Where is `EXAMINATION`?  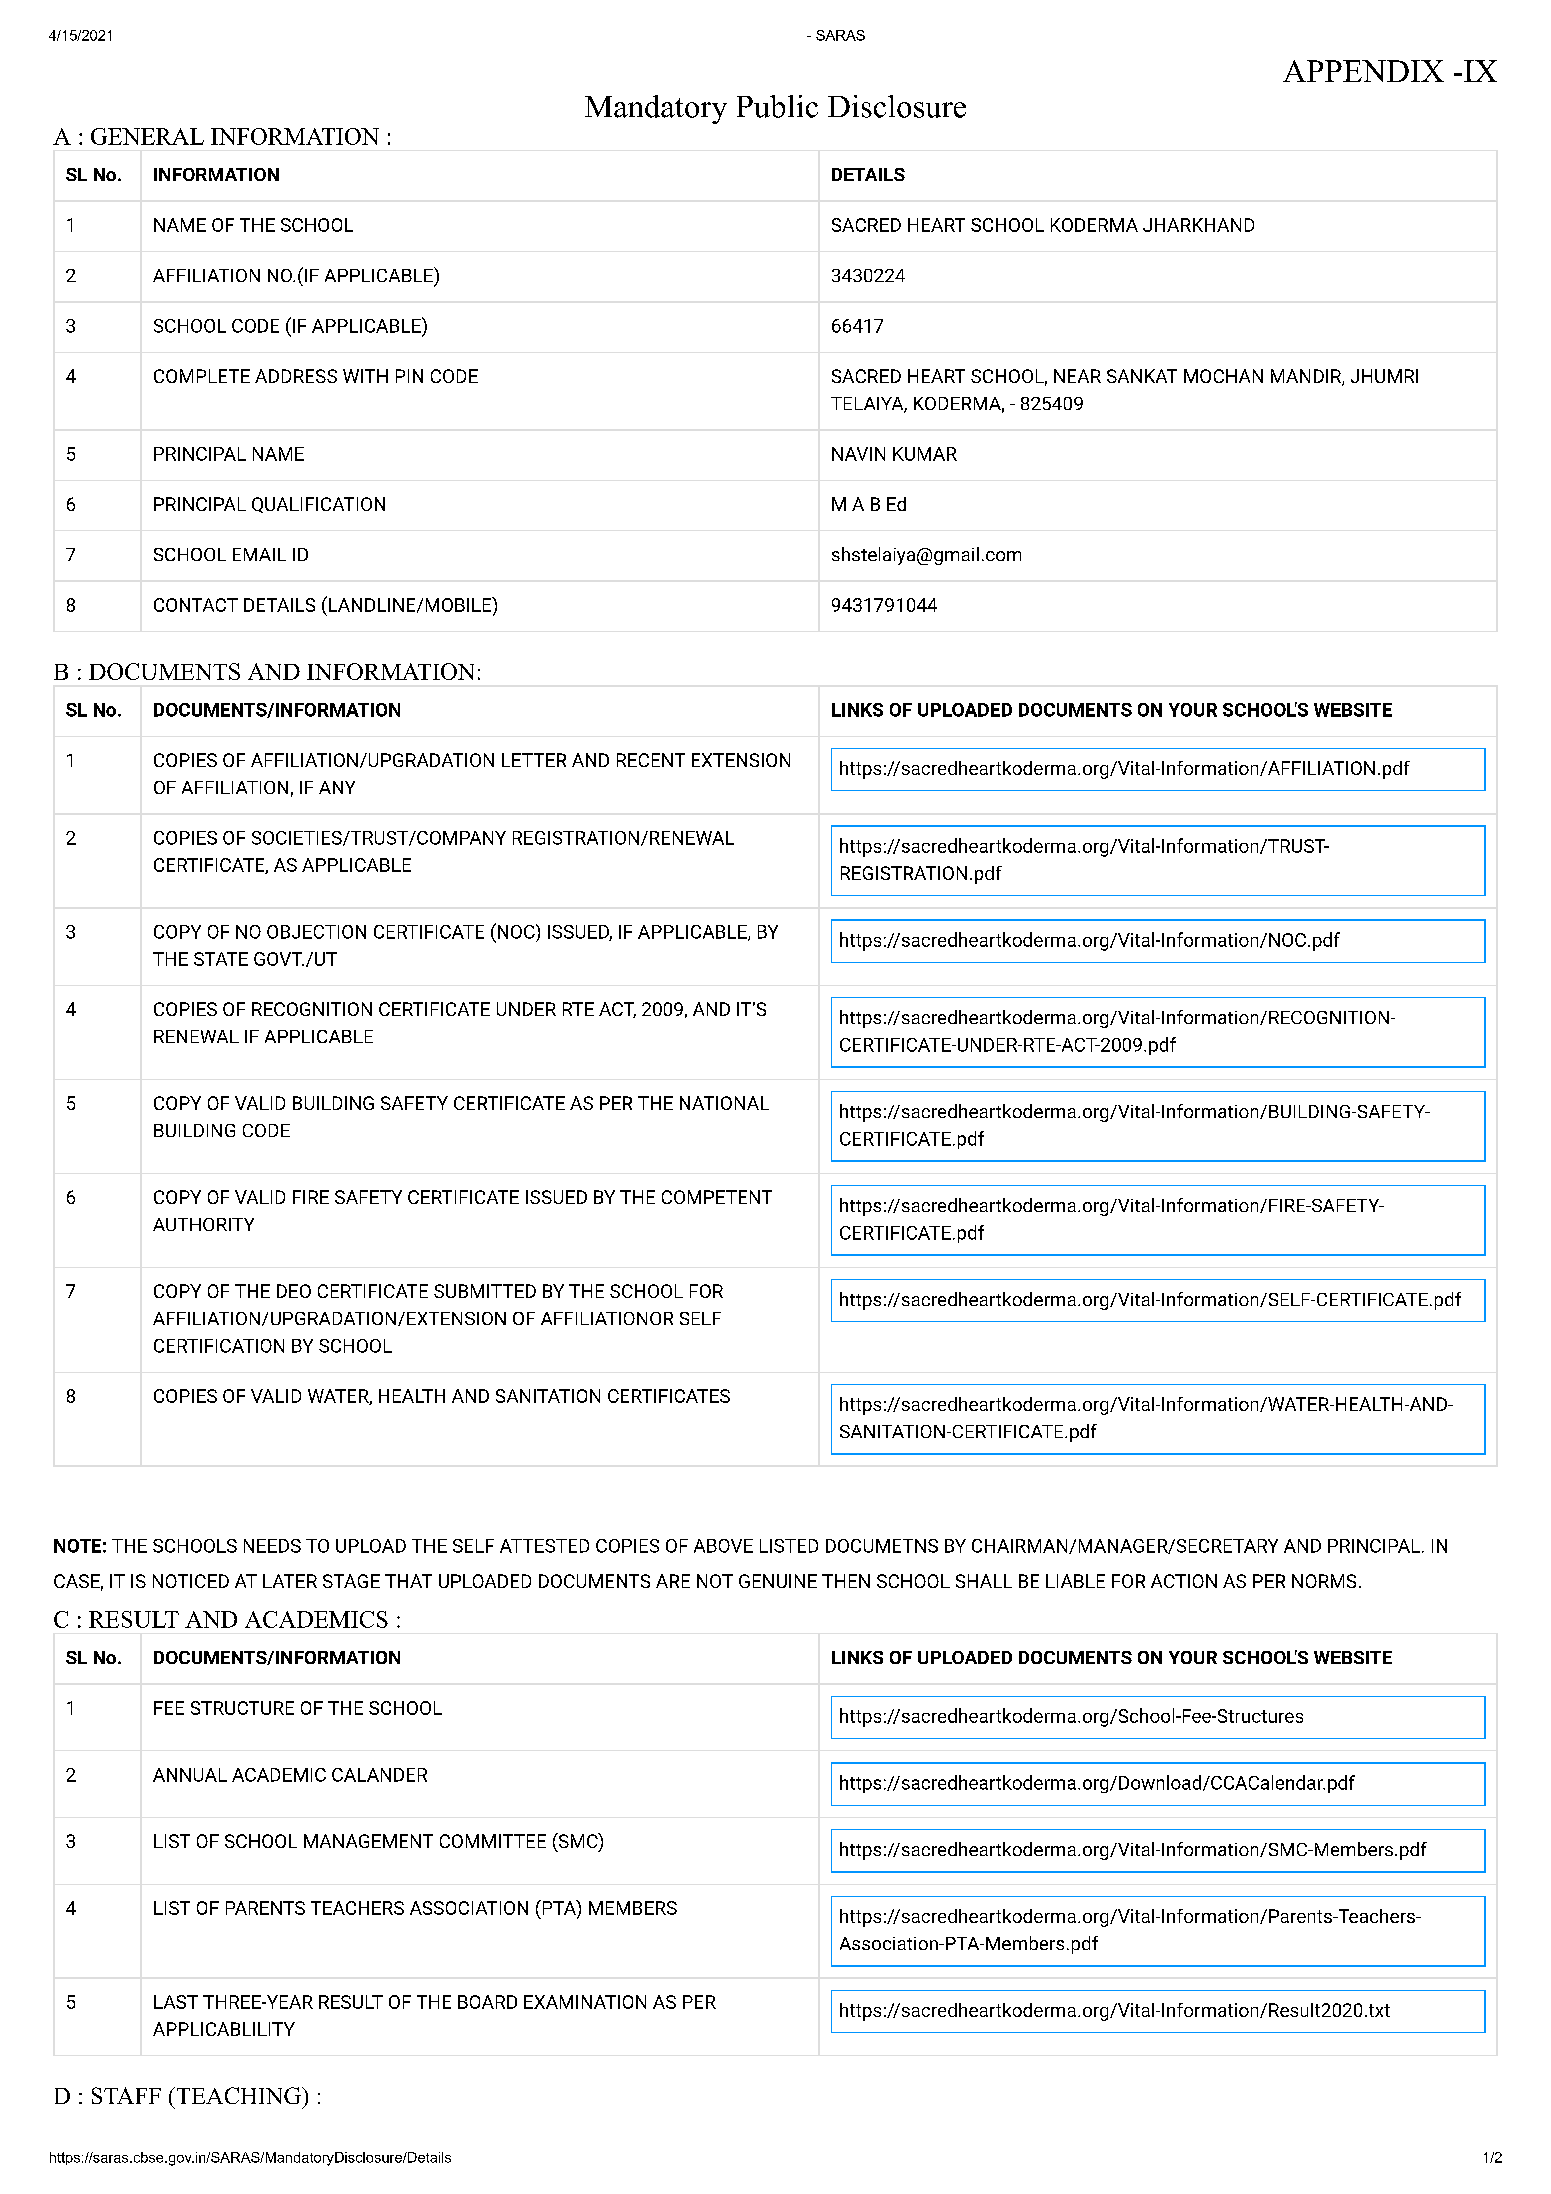 EXAMINATION is located at coordinates (585, 2002).
